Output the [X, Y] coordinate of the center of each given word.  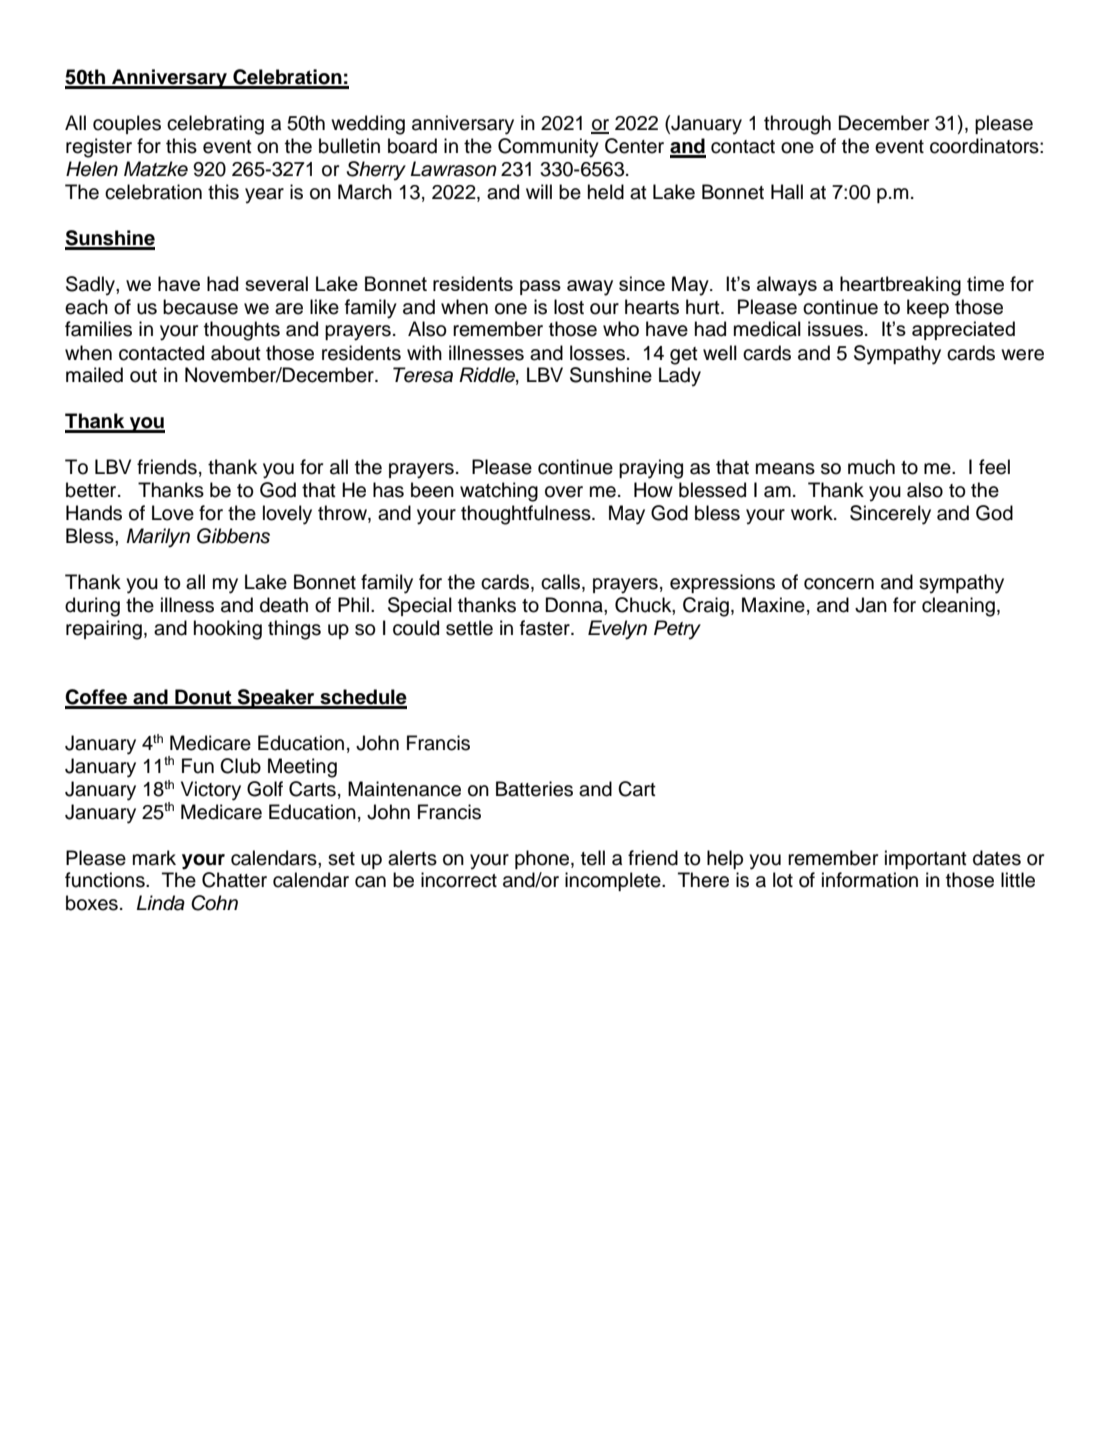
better [92, 490]
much [871, 467]
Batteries [534, 789]
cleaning [958, 607]
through [797, 125]
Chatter [234, 880]
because [200, 307]
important [926, 859]
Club [240, 766]
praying [651, 469]
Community [548, 148]
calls [562, 583]
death [284, 605]
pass [540, 287]
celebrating [215, 125]
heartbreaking [900, 286]
